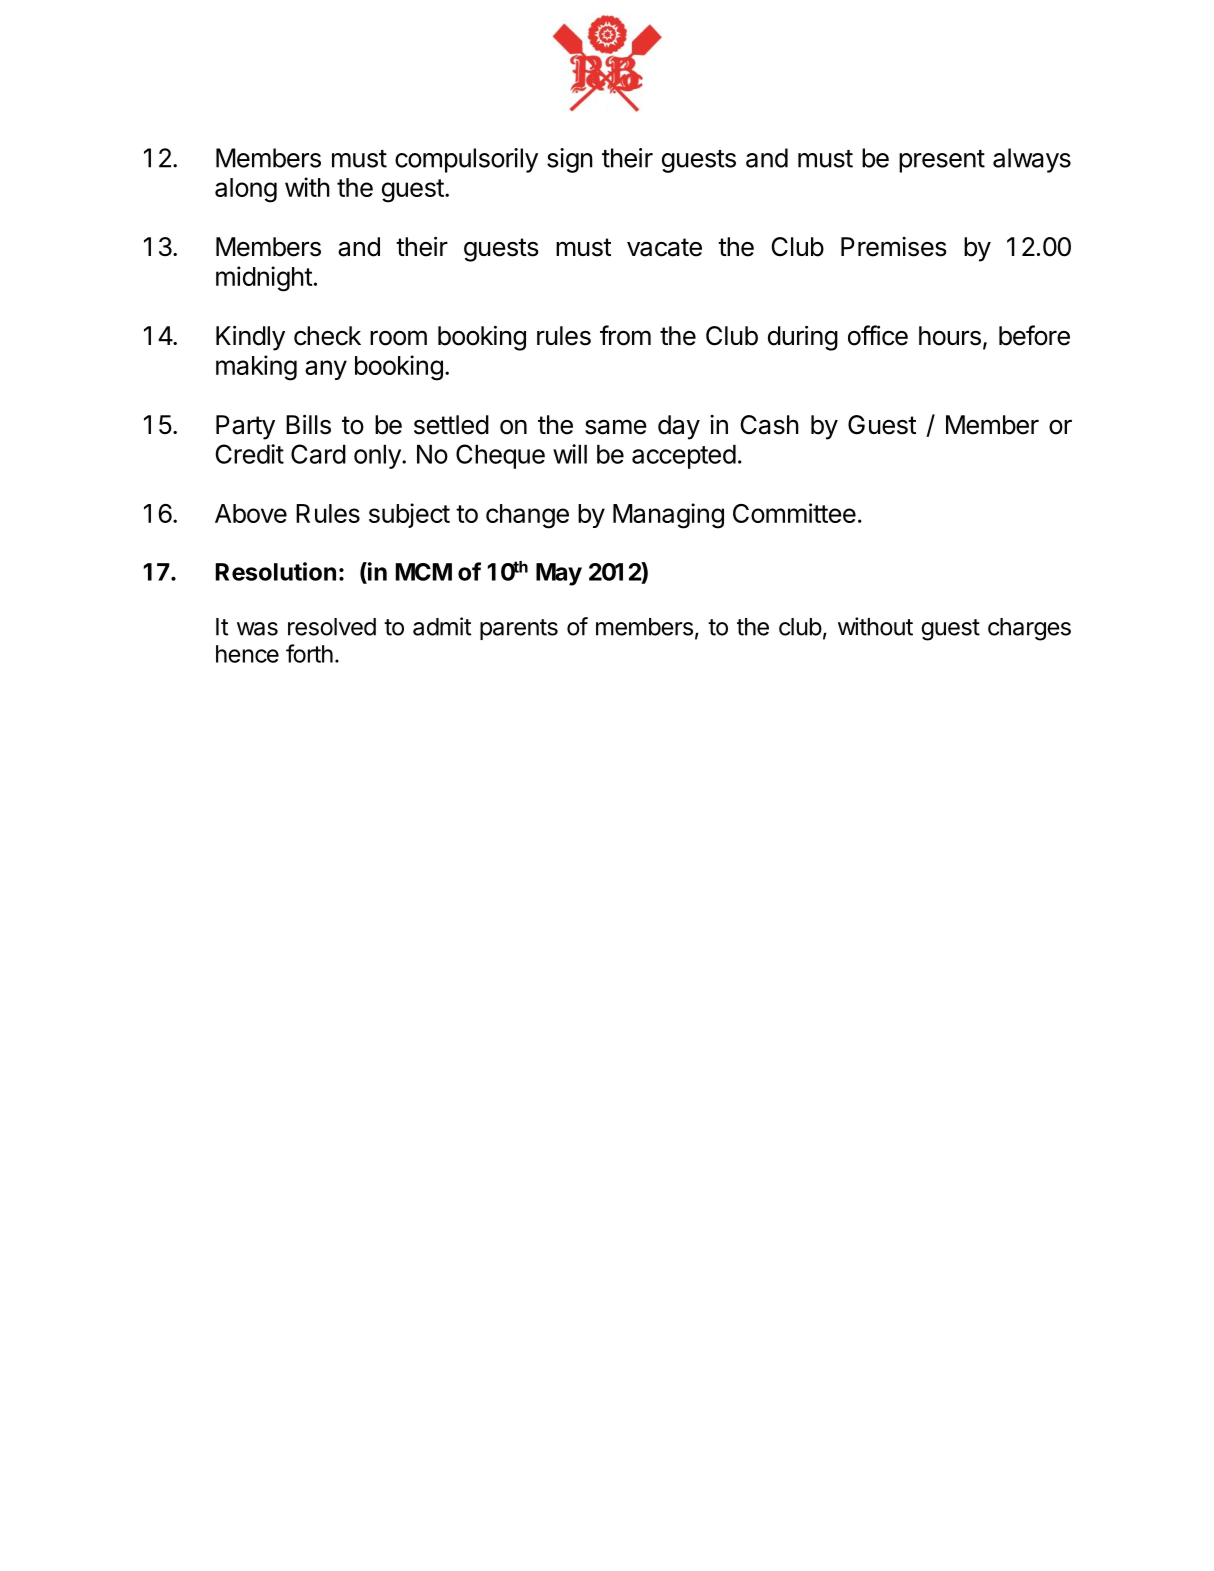 The width and height of the screenshot is (1214, 1571). What do you see at coordinates (684, 456) in the screenshot?
I see `accepted` at bounding box center [684, 456].
